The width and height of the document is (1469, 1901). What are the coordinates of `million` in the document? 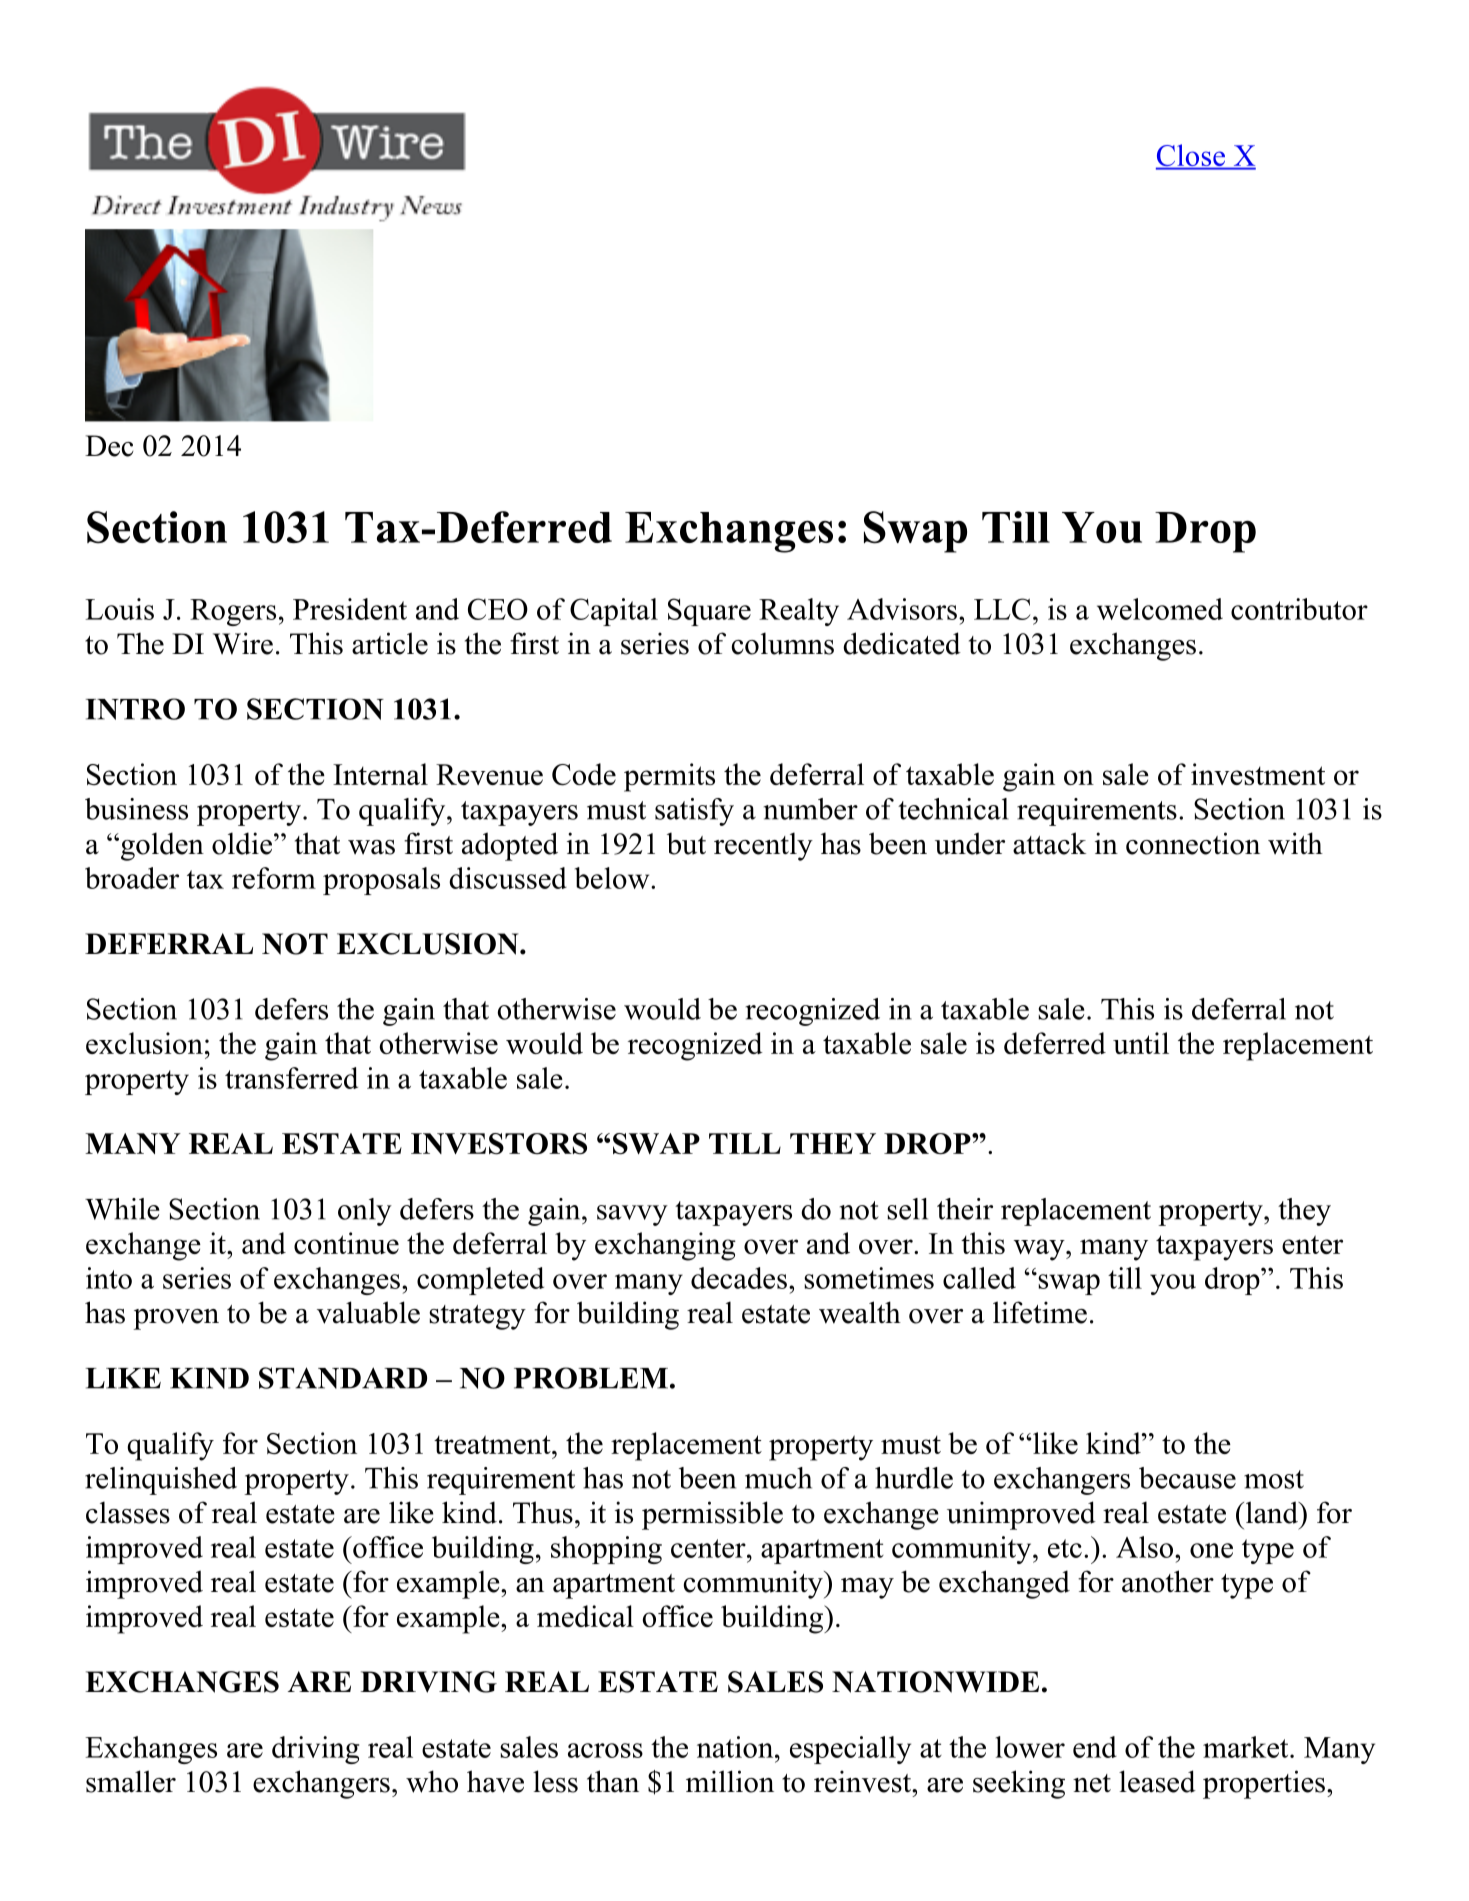 It's located at (730, 1781).
